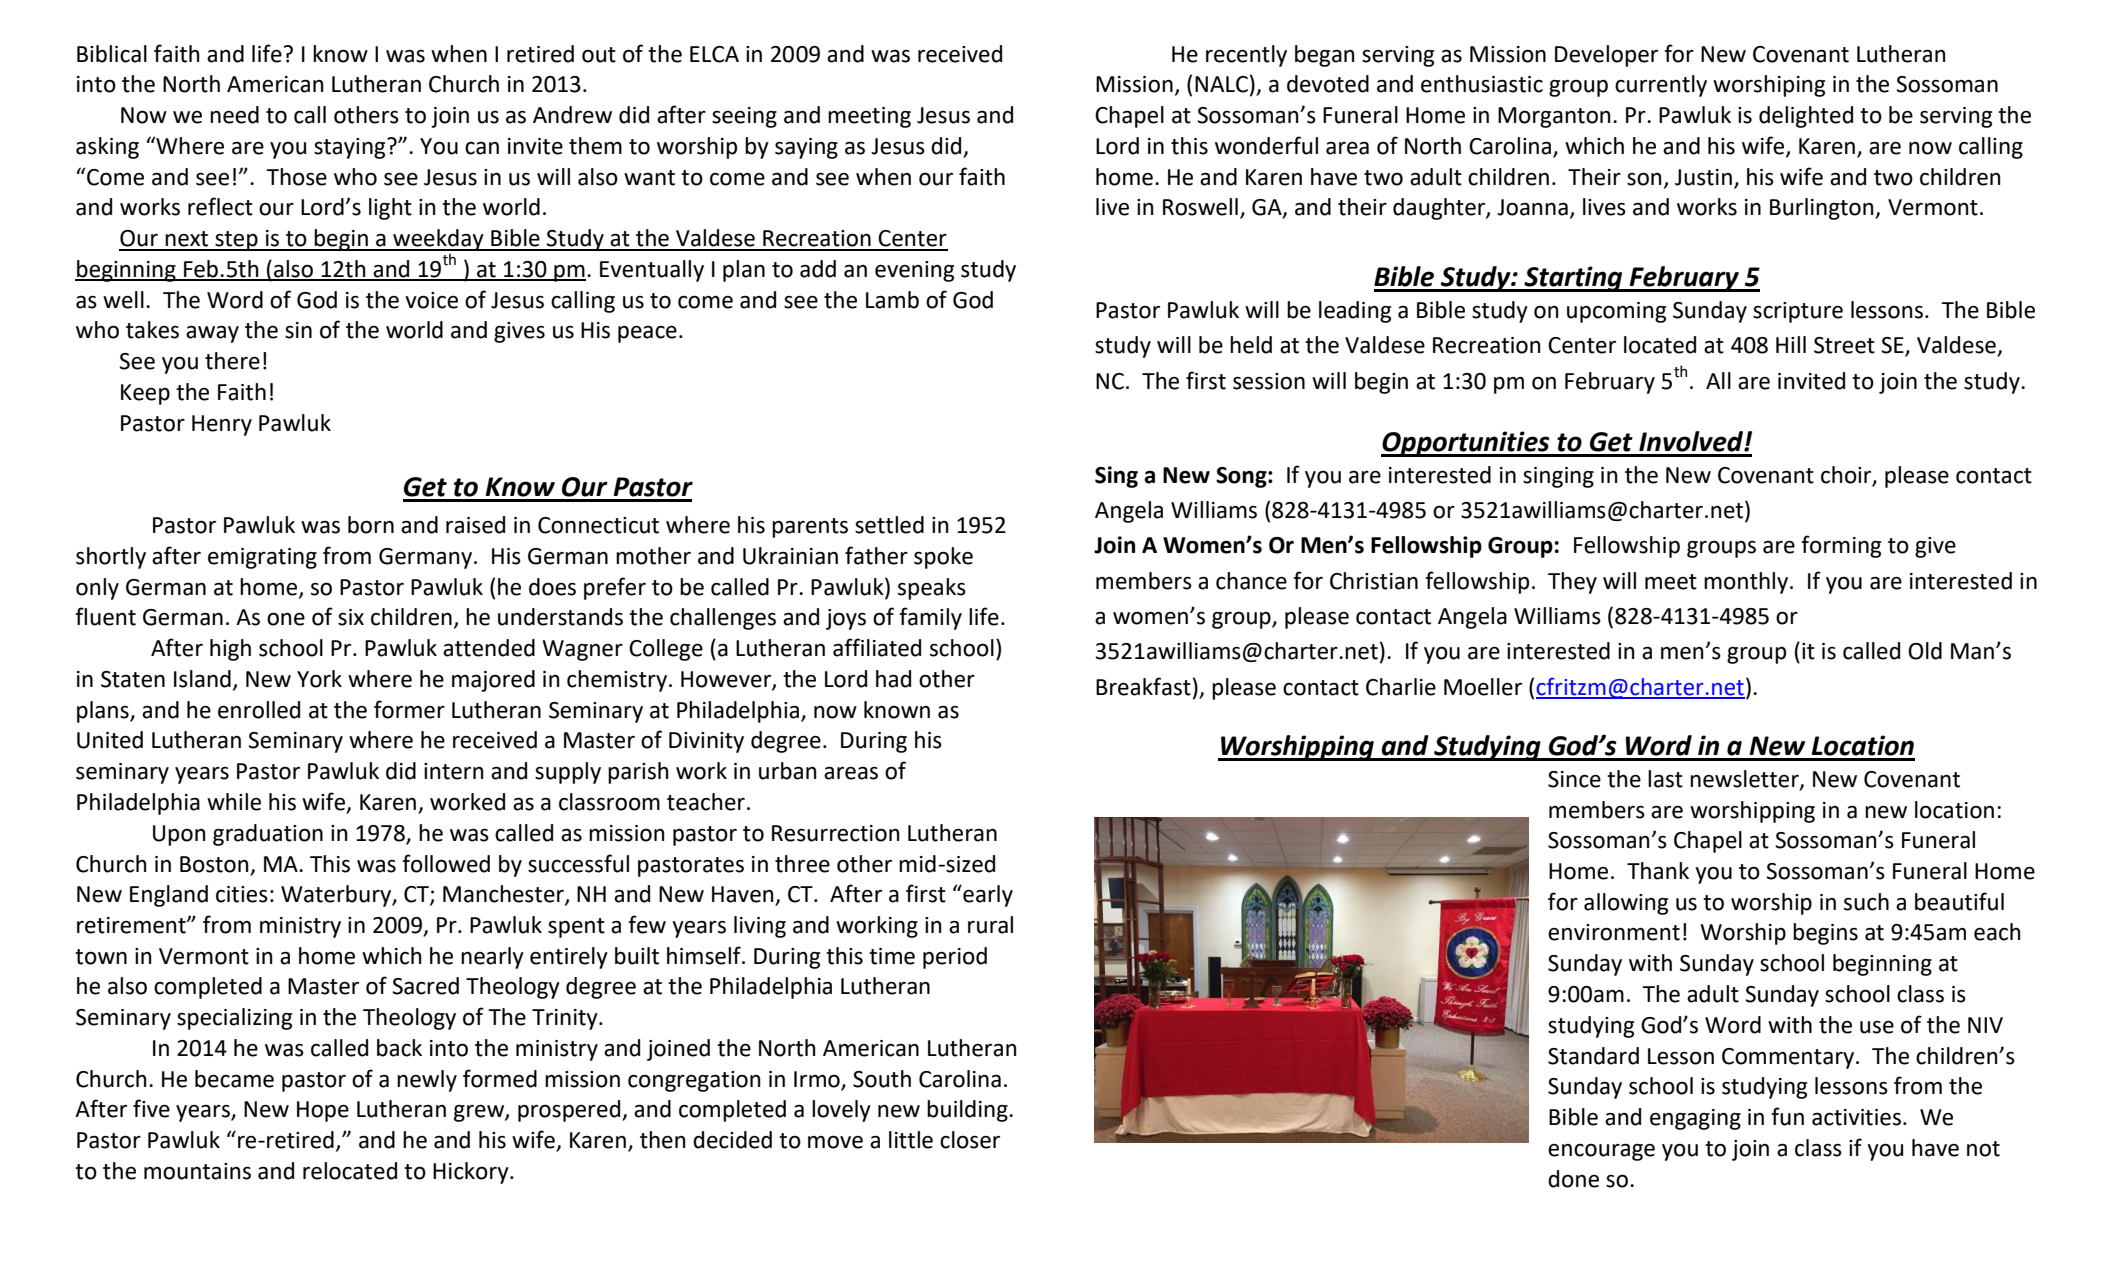  I want to click on family, so click(930, 618).
